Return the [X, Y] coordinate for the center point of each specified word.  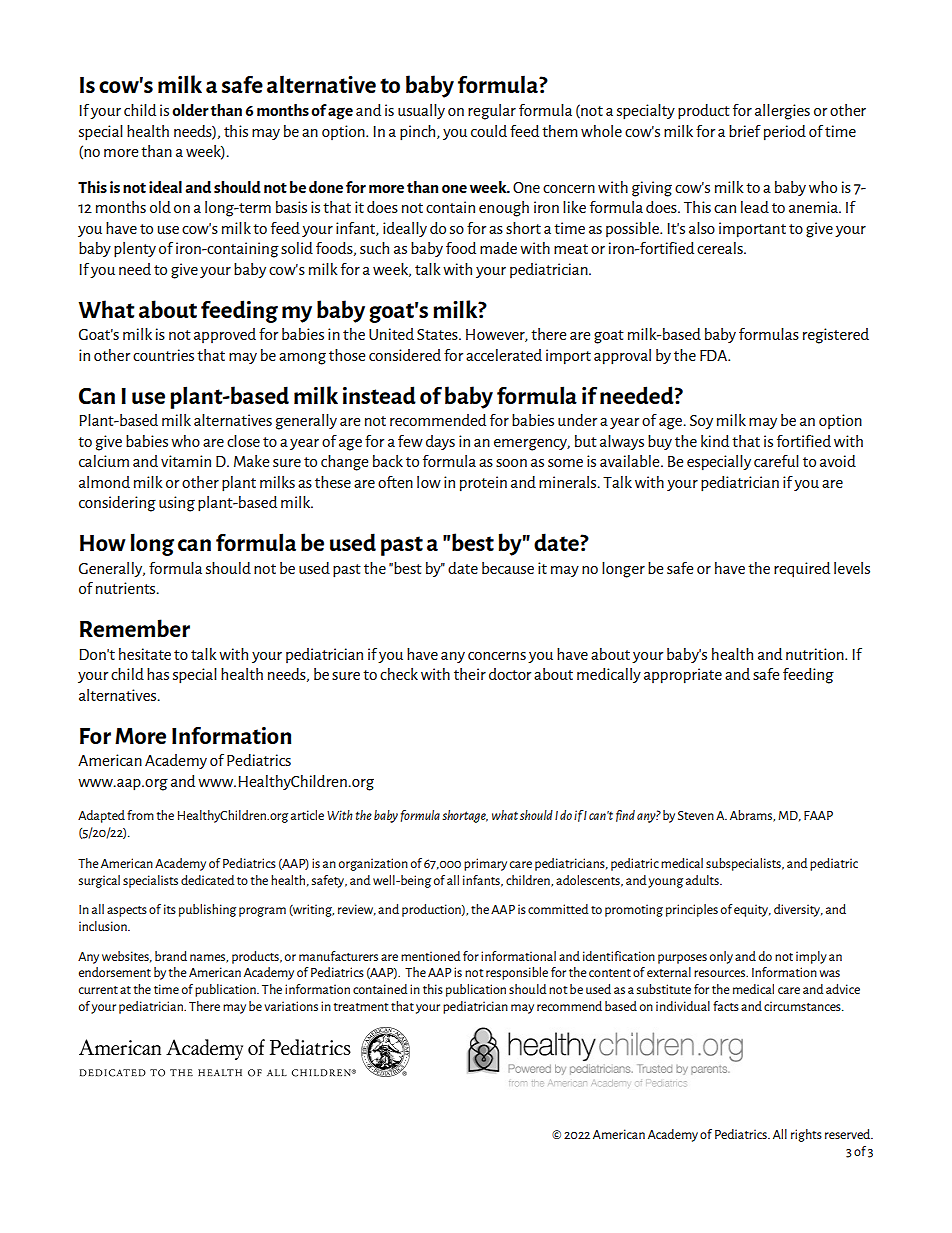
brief [745, 131]
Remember [135, 628]
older [190, 110]
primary [485, 864]
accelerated [504, 355]
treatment [360, 1007]
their [470, 674]
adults [703, 880]
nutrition [816, 654]
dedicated [208, 880]
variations [291, 1006]
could [489, 131]
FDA [714, 355]
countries [163, 355]
